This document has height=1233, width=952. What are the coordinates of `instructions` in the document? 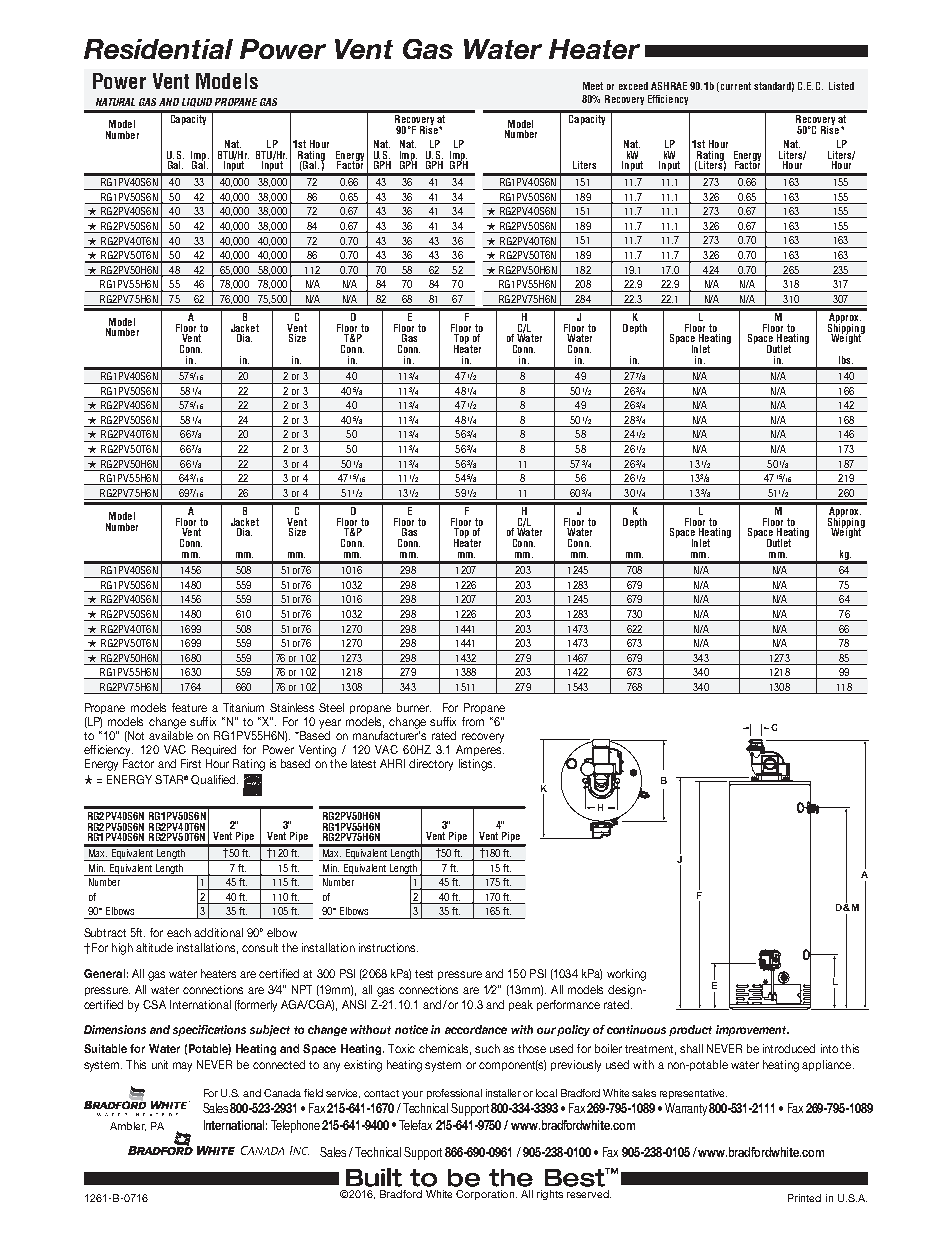 It's located at (388, 947).
